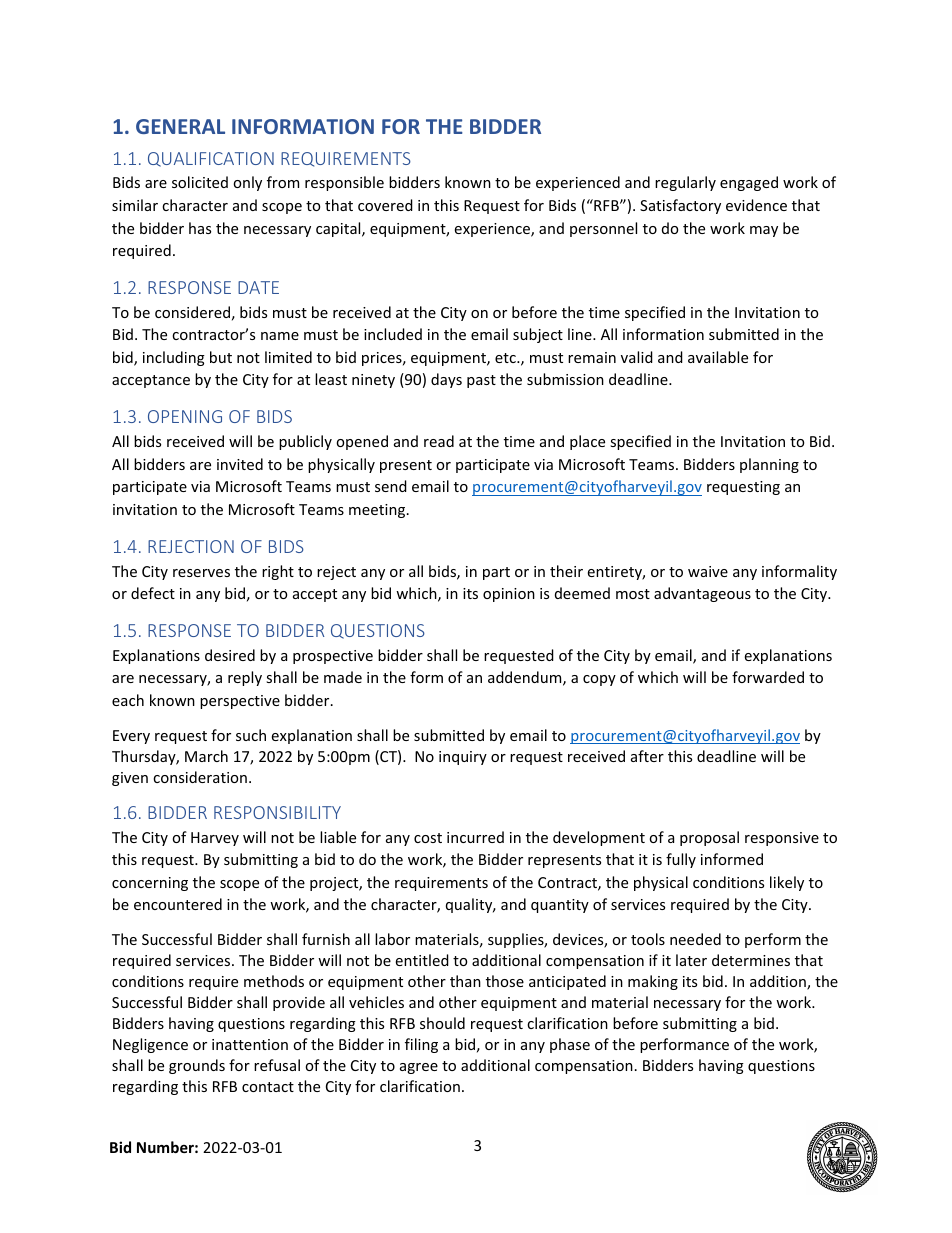 The image size is (952, 1233). What do you see at coordinates (385, 205) in the page?
I see `covered` at bounding box center [385, 205].
